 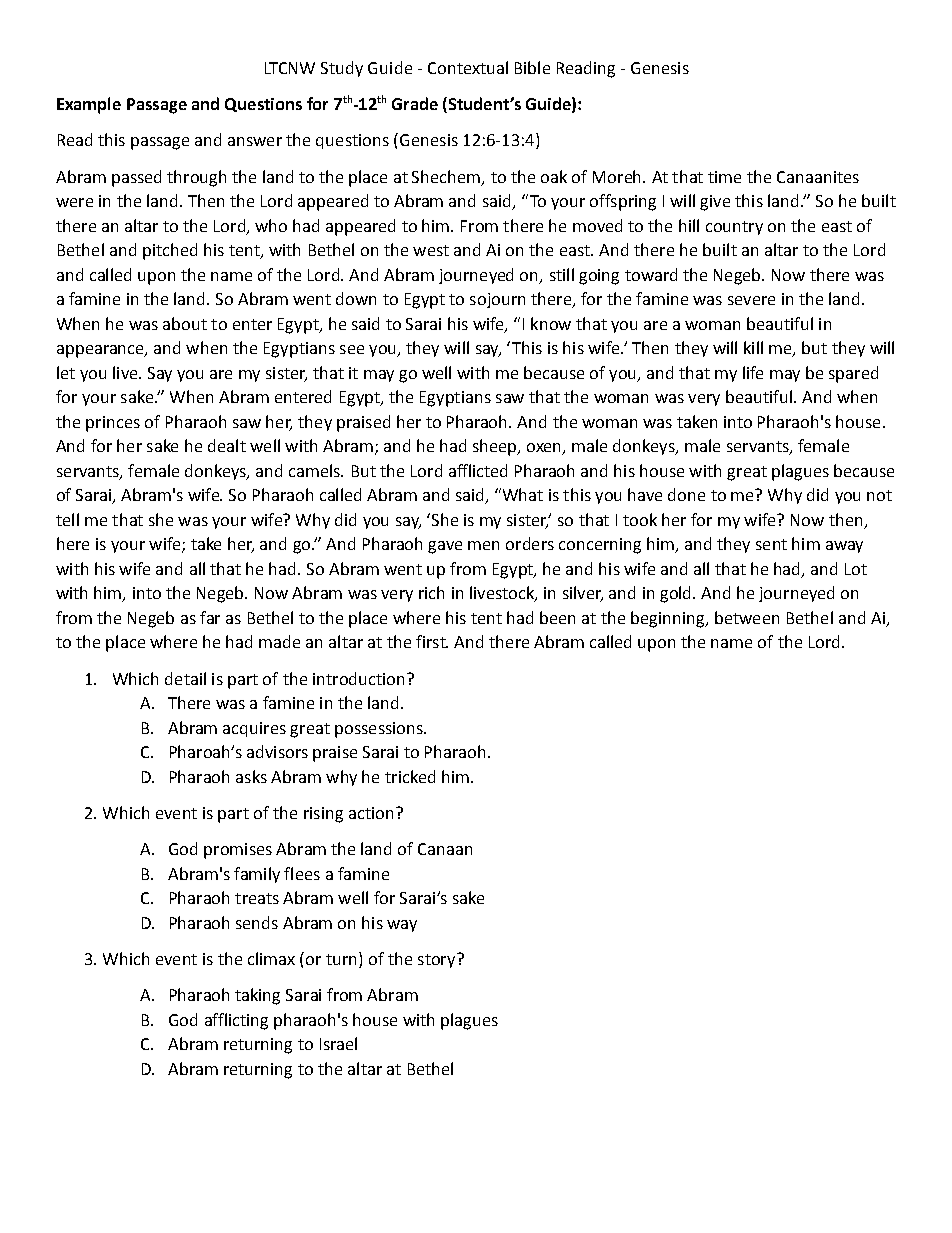 What do you see at coordinates (468, 67) in the screenshot?
I see `Contextual` at bounding box center [468, 67].
